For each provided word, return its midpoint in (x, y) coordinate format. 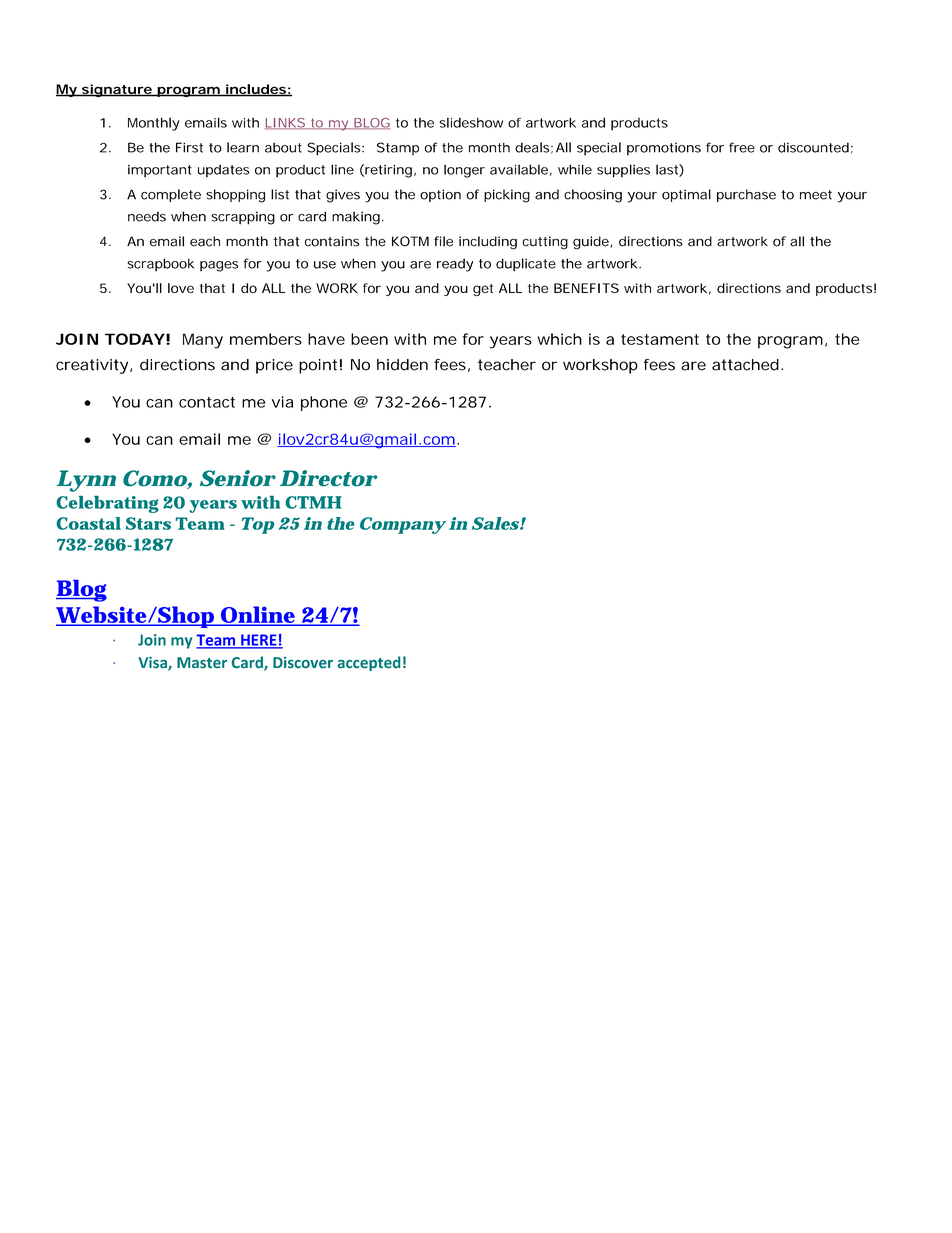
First (189, 147)
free (742, 147)
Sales (495, 523)
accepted (369, 663)
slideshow (471, 122)
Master (202, 662)
